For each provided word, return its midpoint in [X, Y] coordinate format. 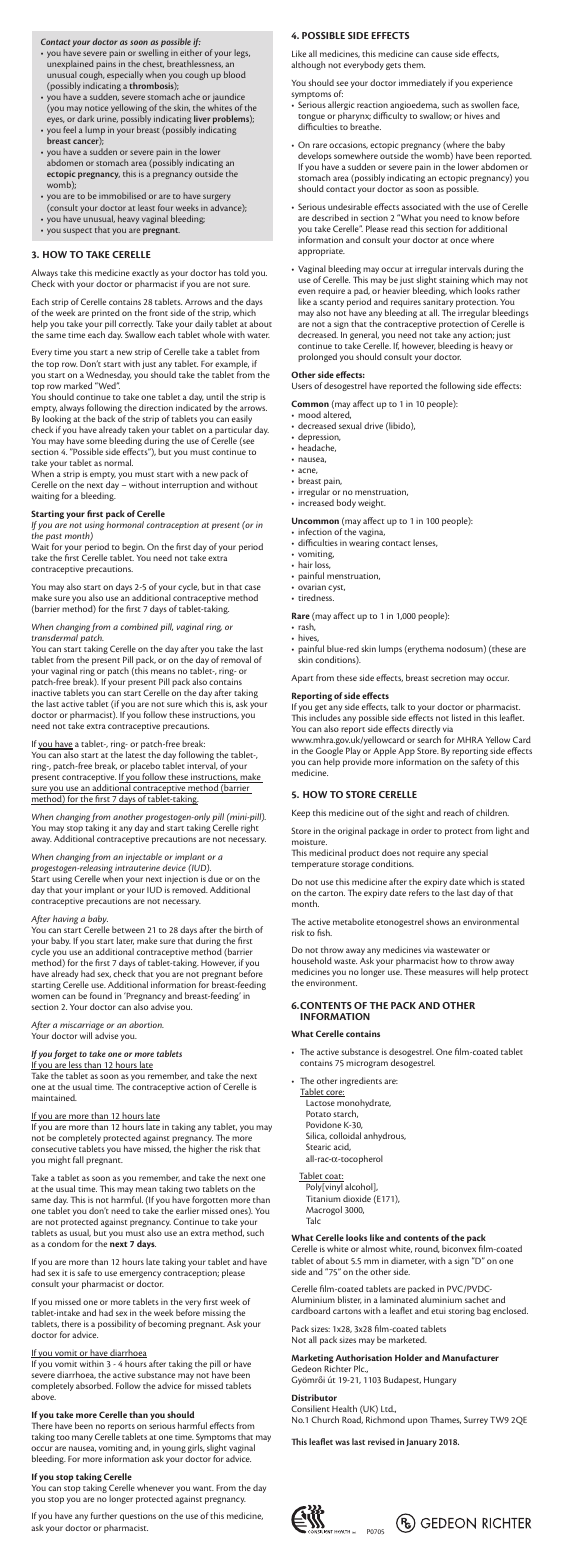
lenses [425, 543]
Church [325, 1419]
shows [437, 921]
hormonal [125, 524]
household [312, 960]
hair [305, 564]
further [104, 1515]
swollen [485, 104]
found [101, 995]
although [308, 65]
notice [96, 108]
